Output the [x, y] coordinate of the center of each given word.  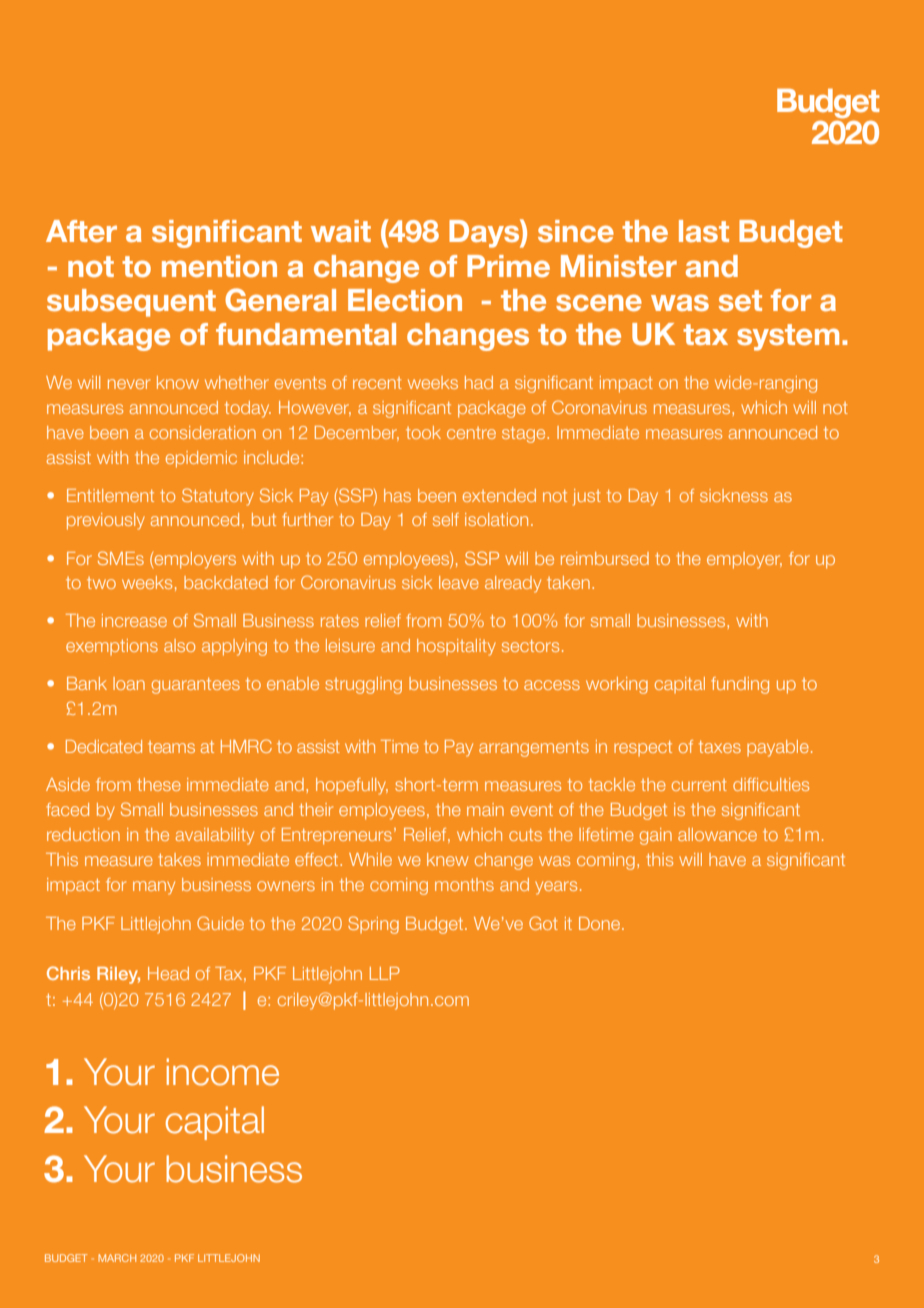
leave [459, 582]
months [464, 884]
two [101, 583]
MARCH [117, 1258]
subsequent [131, 303]
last [704, 231]
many [154, 888]
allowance [717, 834]
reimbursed [605, 558]
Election [405, 300]
